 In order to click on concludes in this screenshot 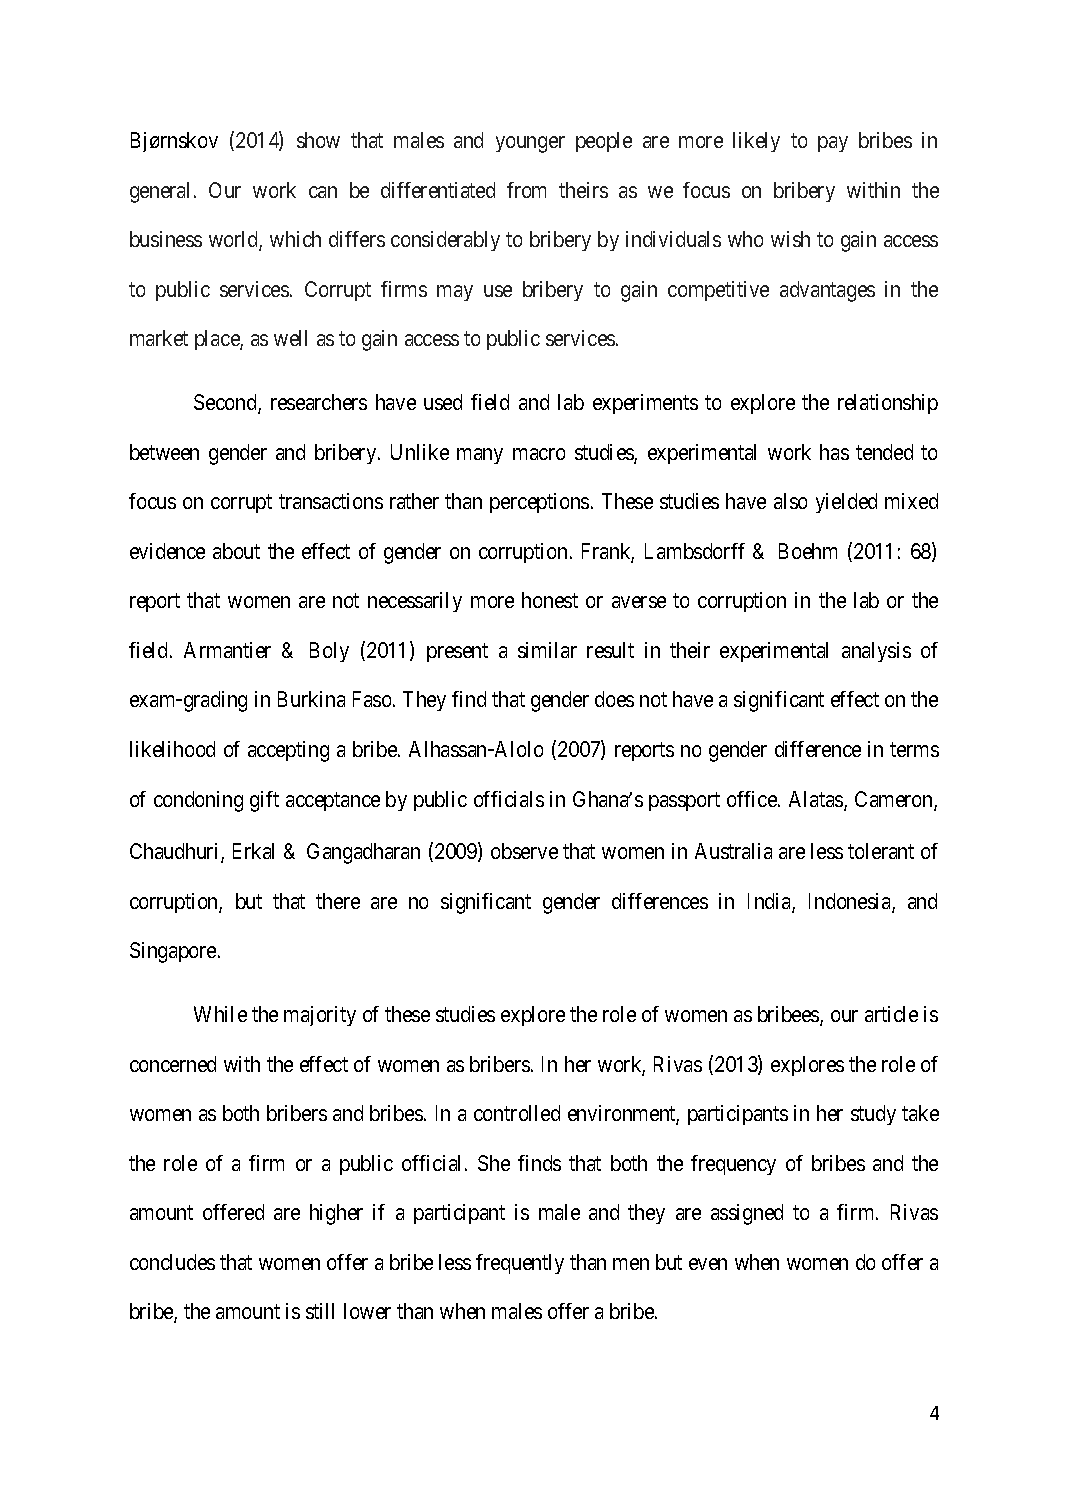, I will do `click(172, 1262)`.
